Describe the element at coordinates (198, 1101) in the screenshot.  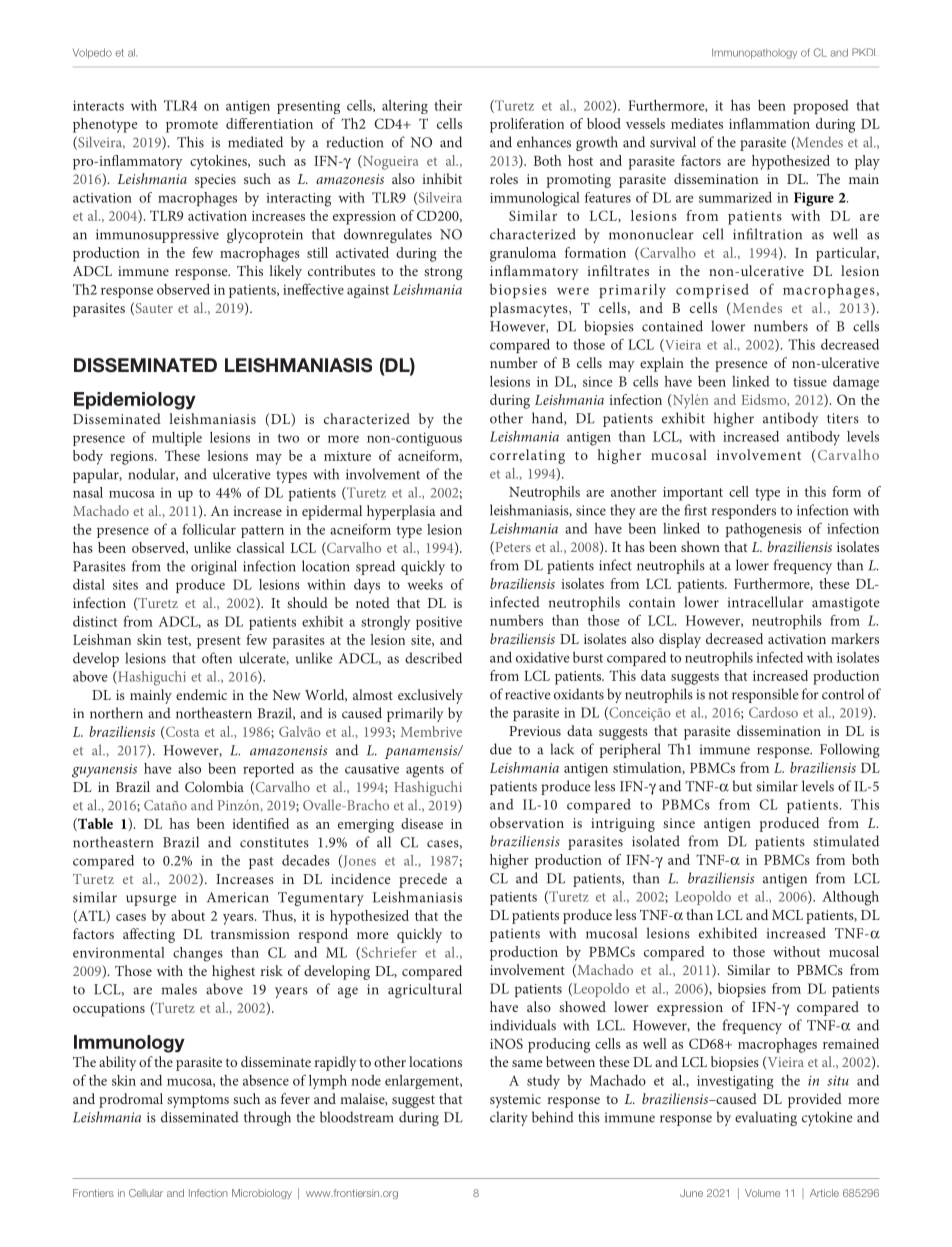
I see `symptoms` at that location.
